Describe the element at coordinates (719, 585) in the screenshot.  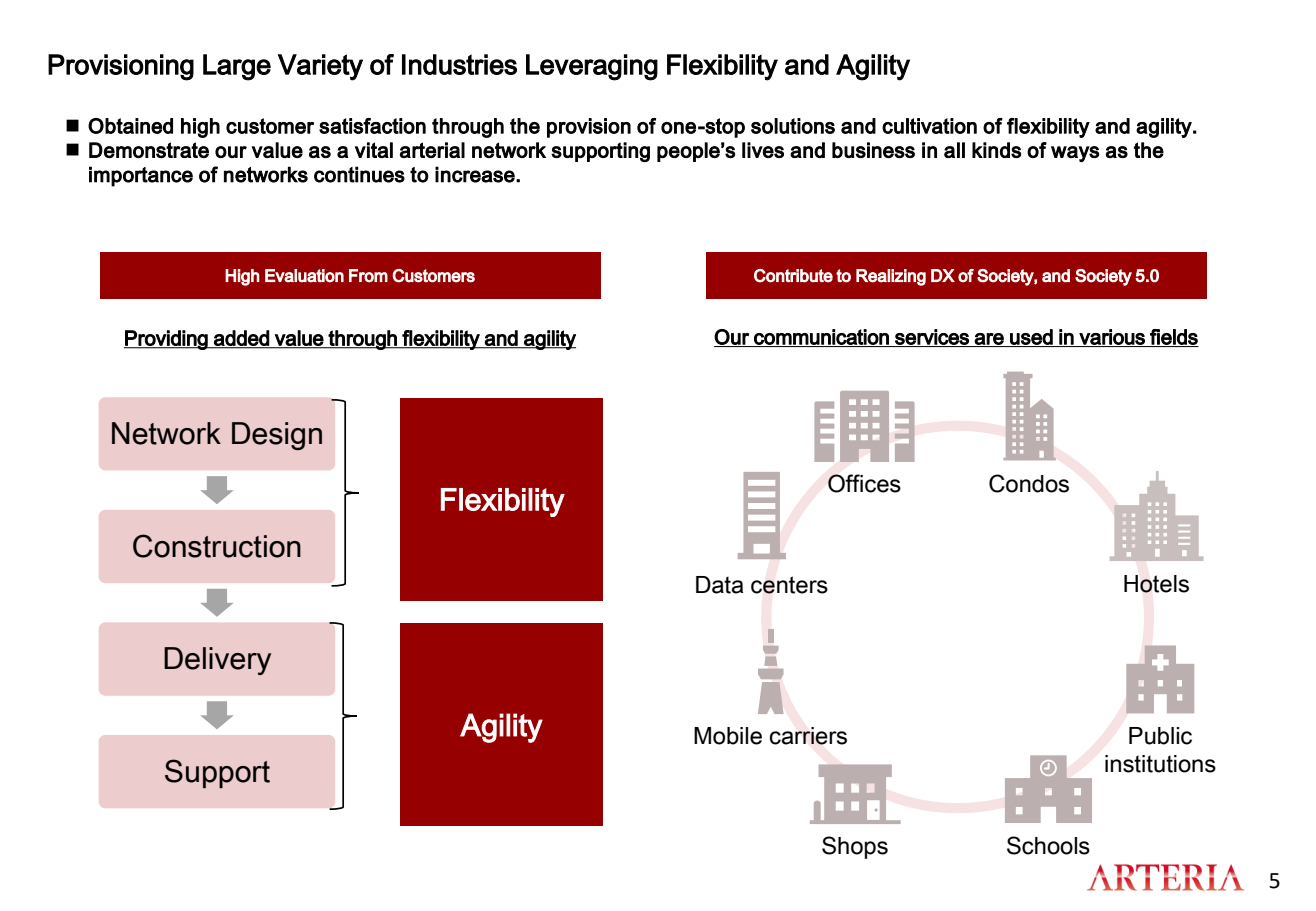
I see `Data` at that location.
